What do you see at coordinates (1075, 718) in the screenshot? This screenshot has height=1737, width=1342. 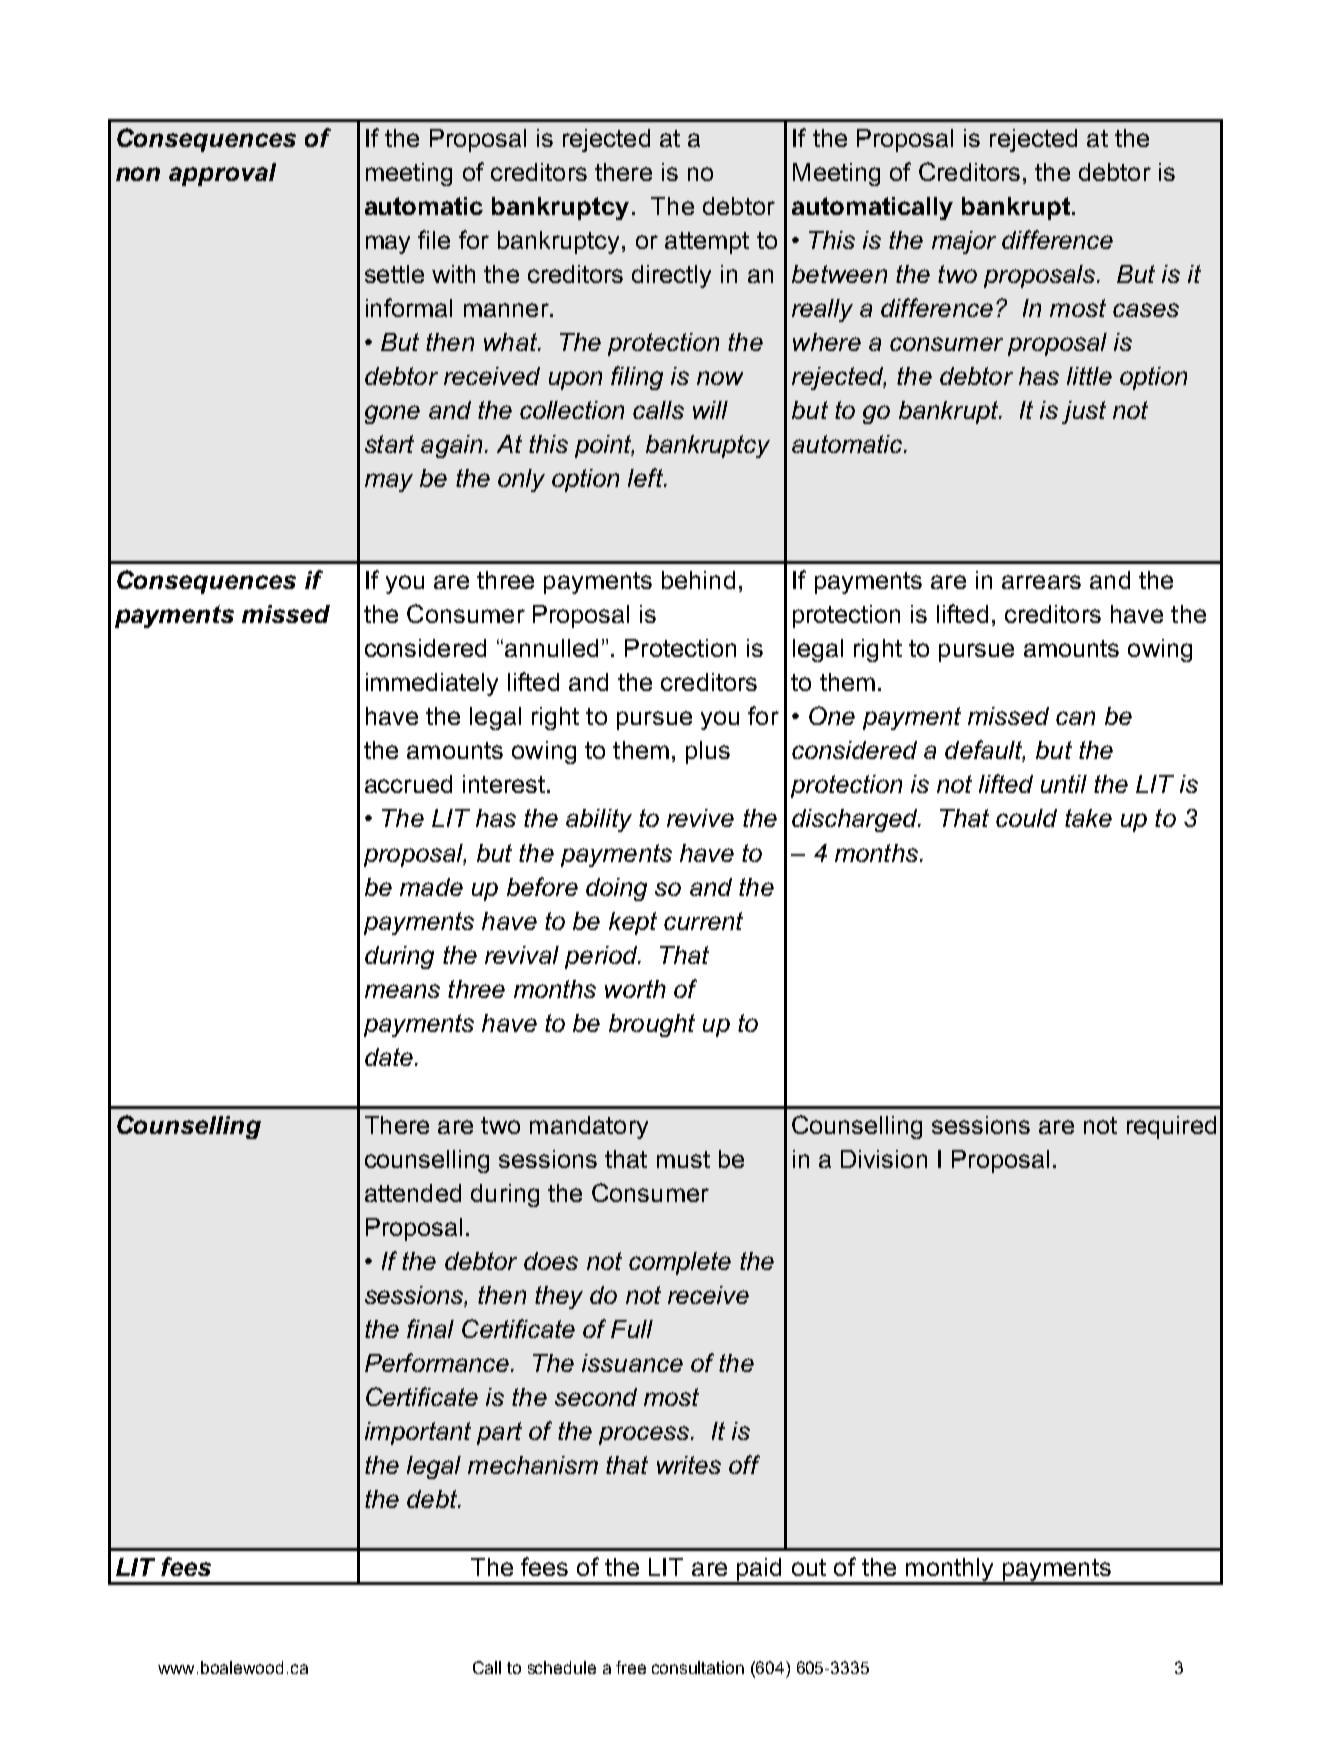 I see `can` at bounding box center [1075, 718].
